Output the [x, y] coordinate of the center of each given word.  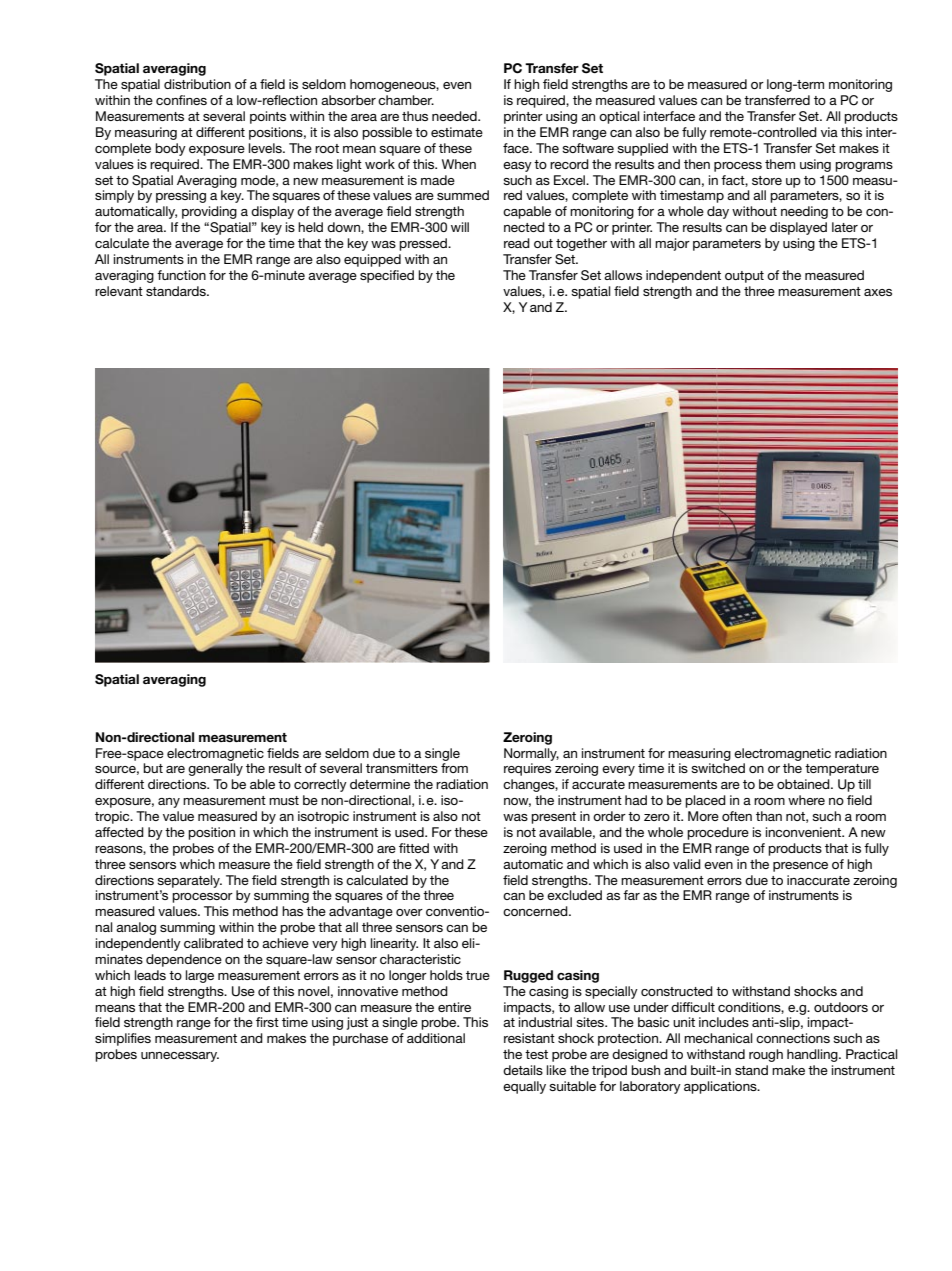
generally [215, 769]
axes [878, 292]
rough [766, 1055]
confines [181, 100]
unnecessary [180, 1057]
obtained [804, 784]
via [829, 132]
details [523, 1070]
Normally [531, 754]
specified [387, 276]
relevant [119, 291]
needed [455, 116]
